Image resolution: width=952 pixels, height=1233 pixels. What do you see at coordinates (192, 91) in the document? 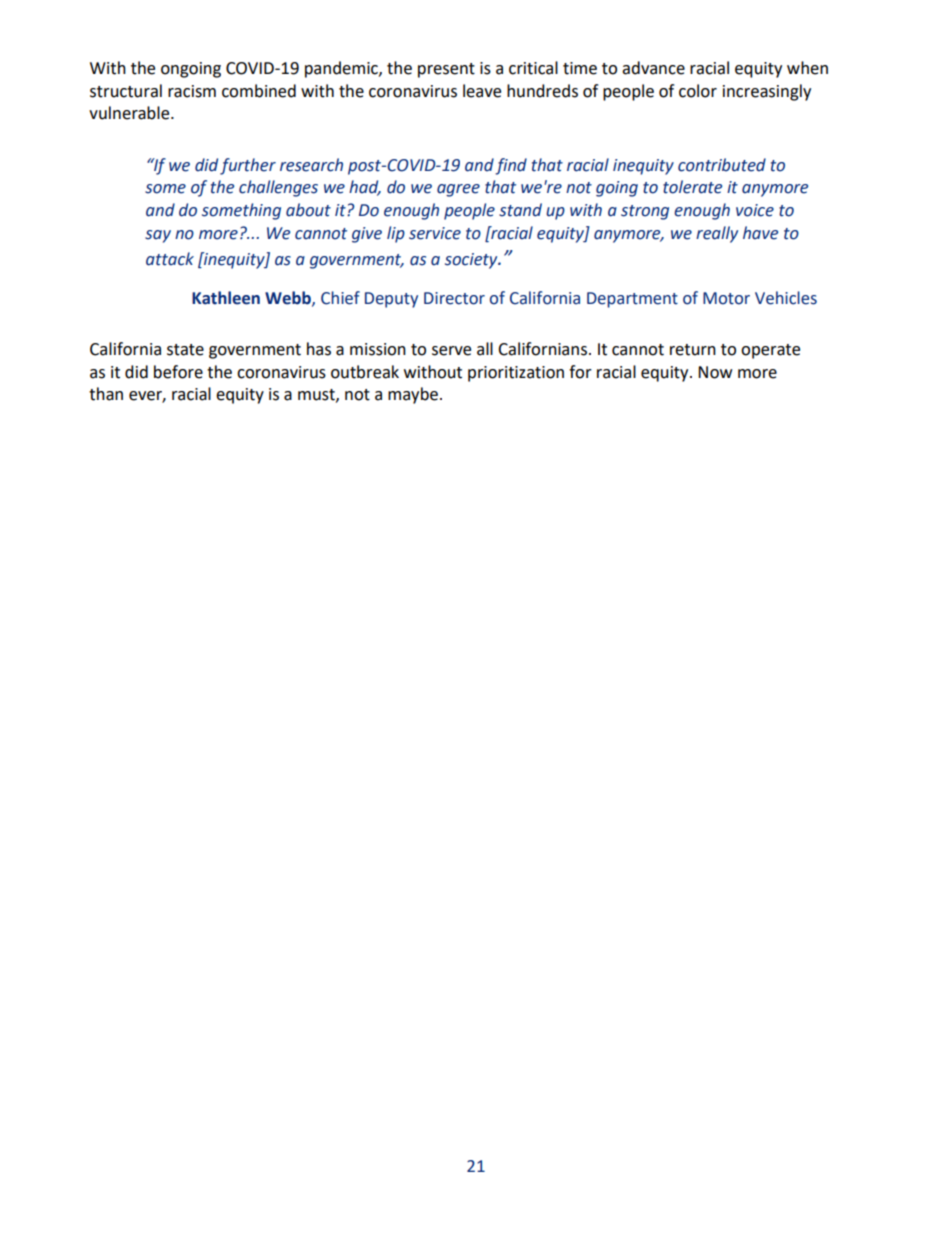
I see `racism` at bounding box center [192, 91].
